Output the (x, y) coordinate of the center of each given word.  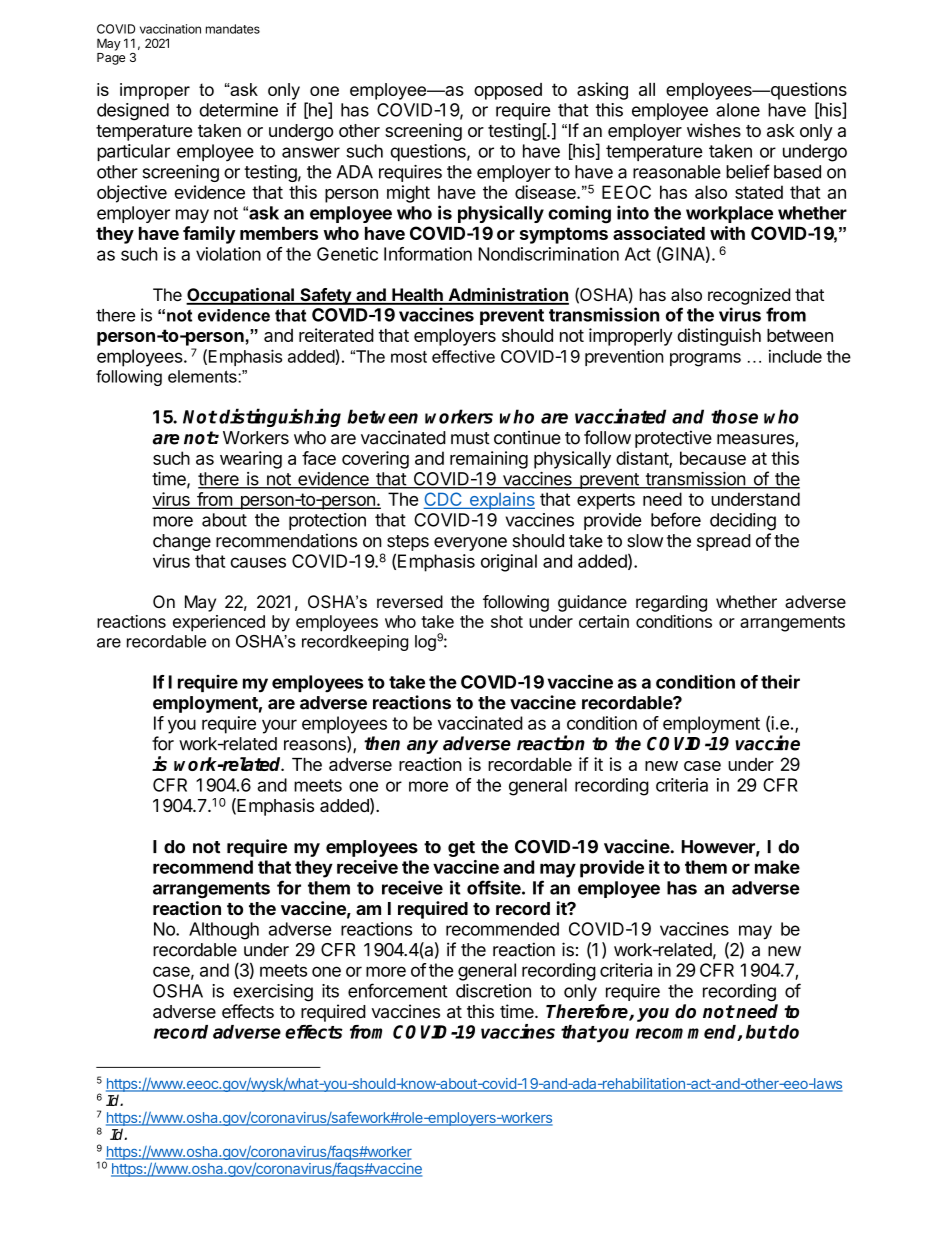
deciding (743, 522)
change (182, 542)
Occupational (241, 296)
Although (224, 931)
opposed (508, 91)
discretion (493, 991)
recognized (749, 296)
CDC (443, 500)
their (780, 681)
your (279, 726)
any (422, 747)
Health (417, 296)
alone (738, 110)
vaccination (170, 29)
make (777, 867)
